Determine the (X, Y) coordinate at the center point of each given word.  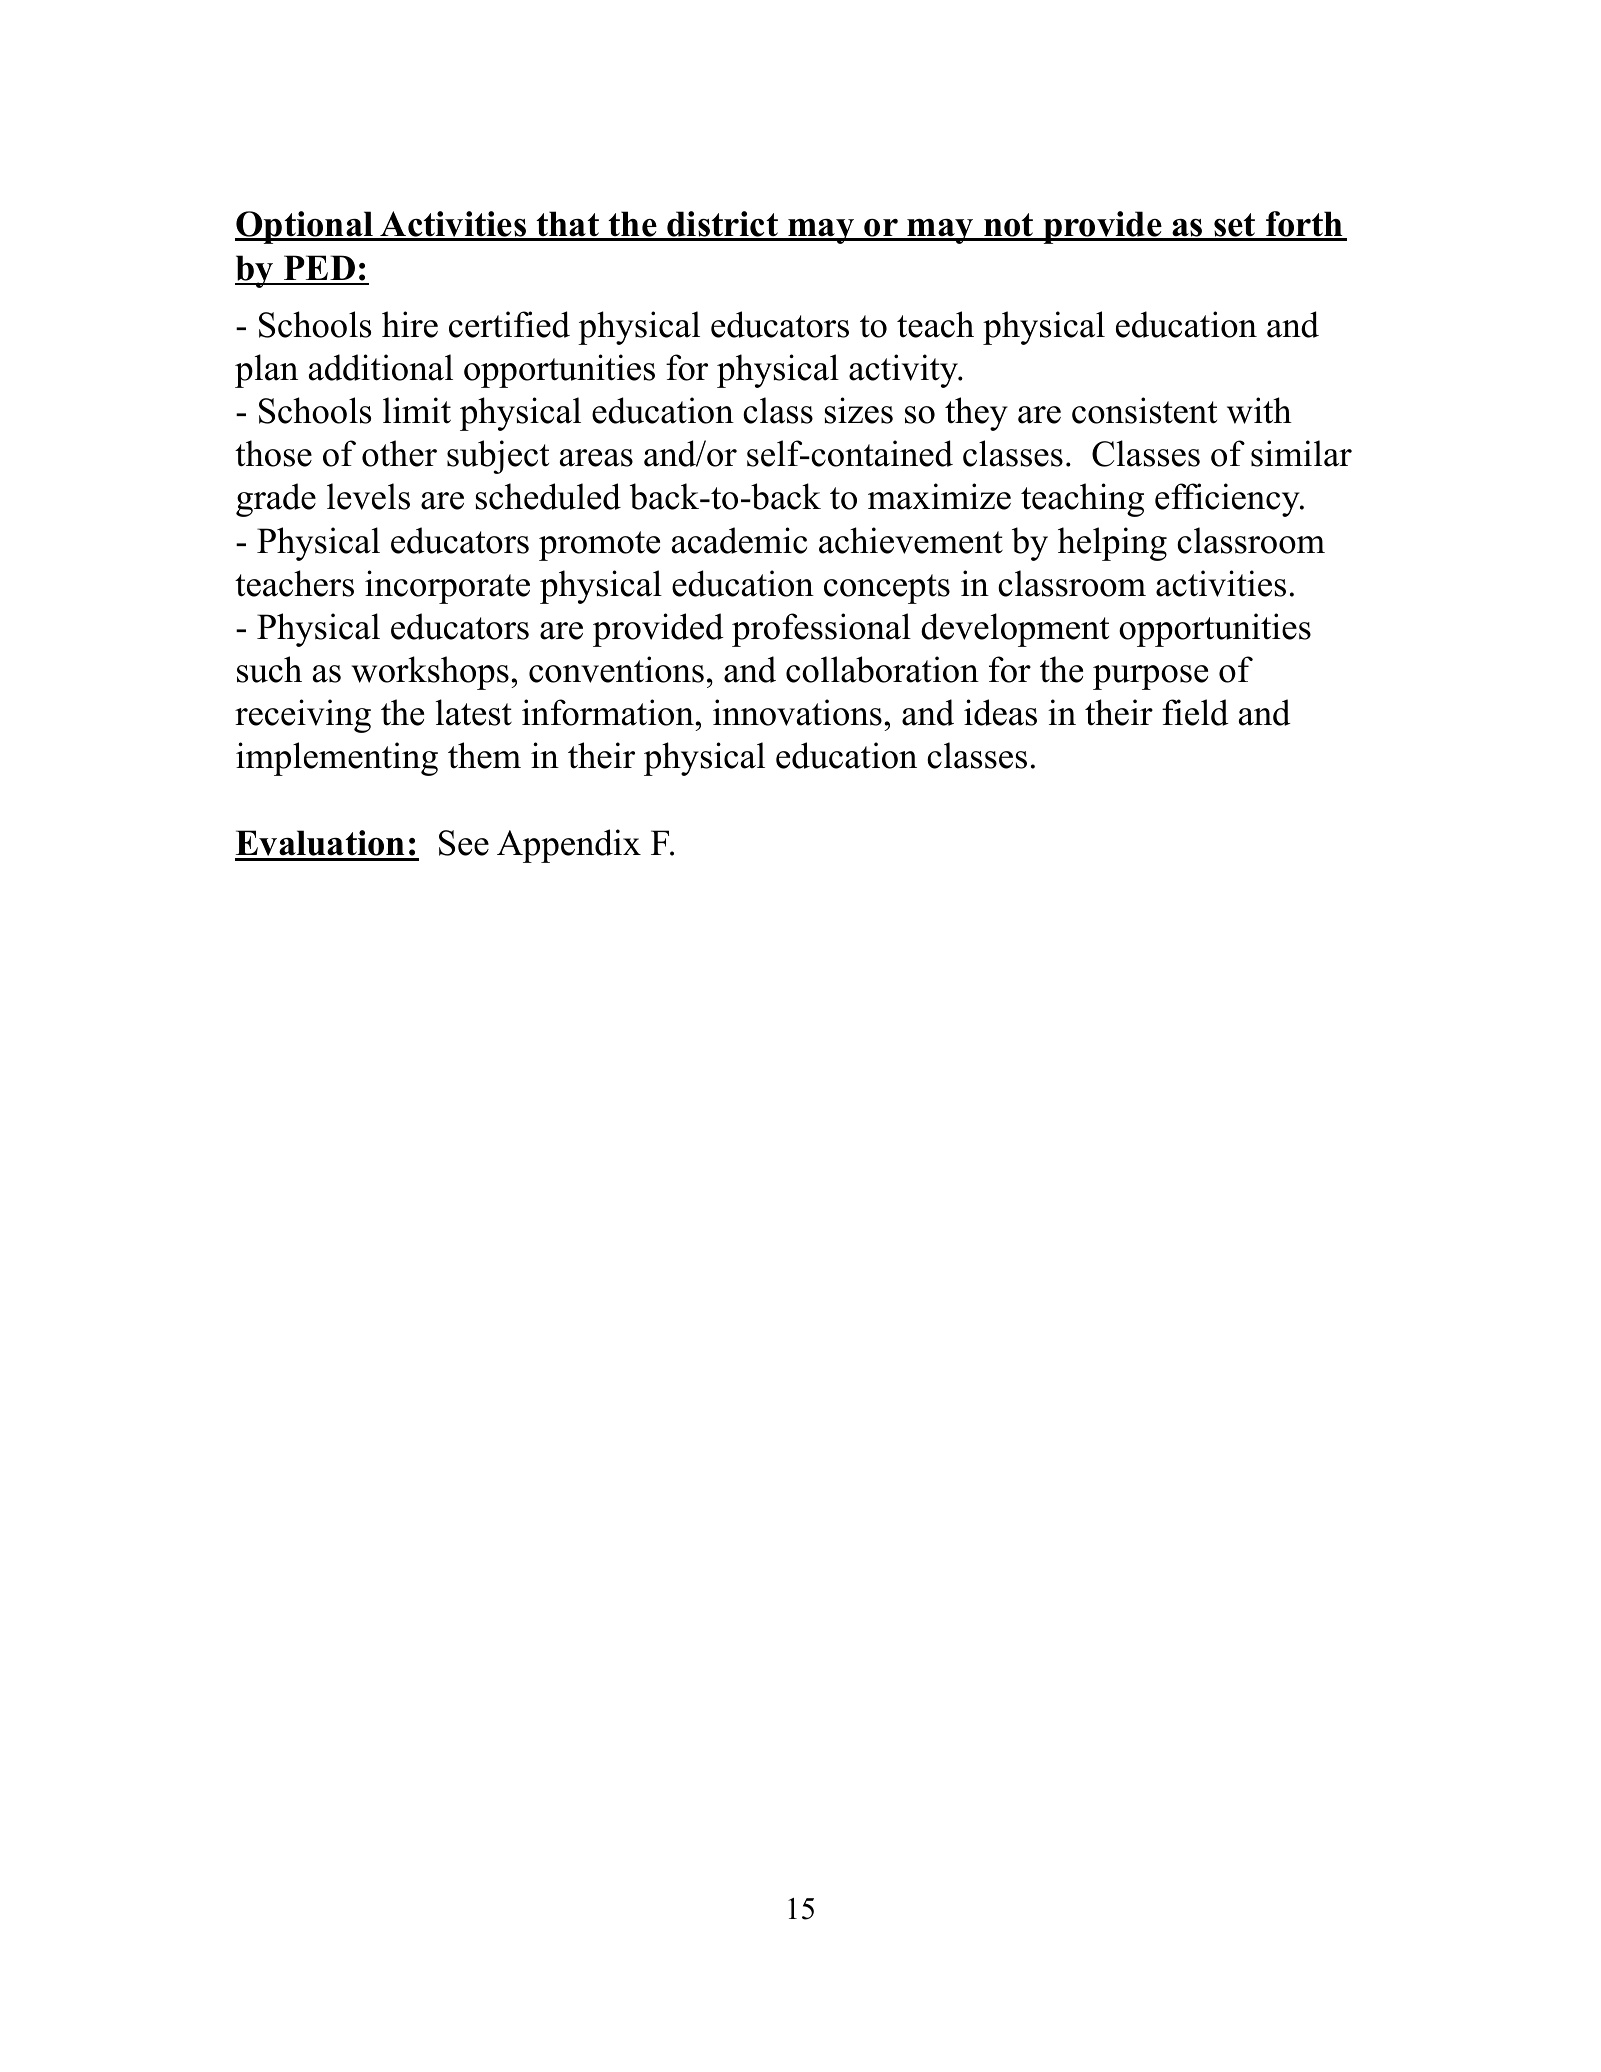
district (722, 225)
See (464, 843)
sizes (859, 410)
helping (1112, 544)
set (1235, 226)
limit (417, 410)
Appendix (569, 846)
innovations (797, 712)
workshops (430, 673)
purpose (1150, 677)
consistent (1144, 410)
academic (739, 540)
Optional (305, 227)
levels (368, 496)
